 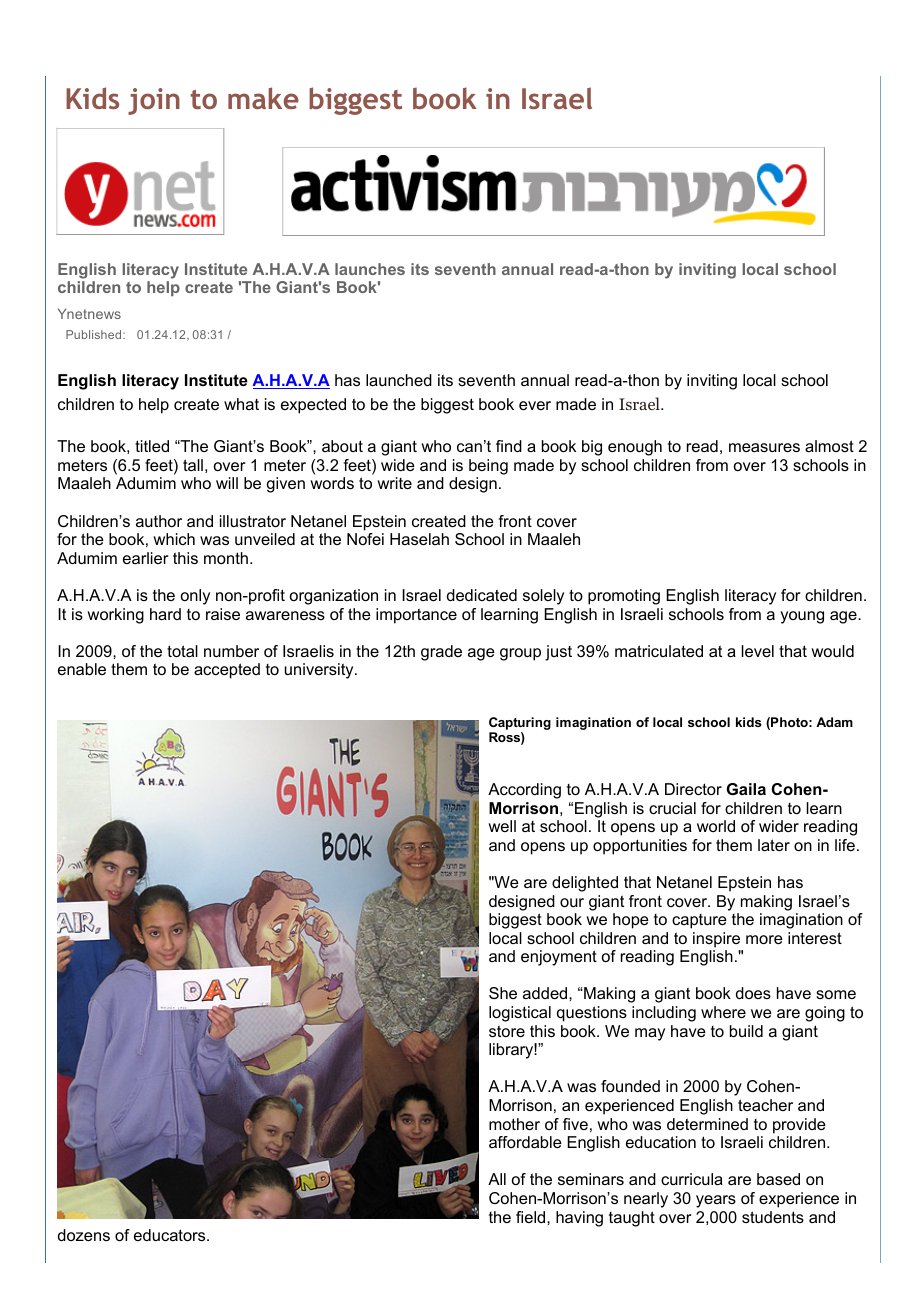 What do you see at coordinates (171, 1235) in the screenshot?
I see `educators` at bounding box center [171, 1235].
